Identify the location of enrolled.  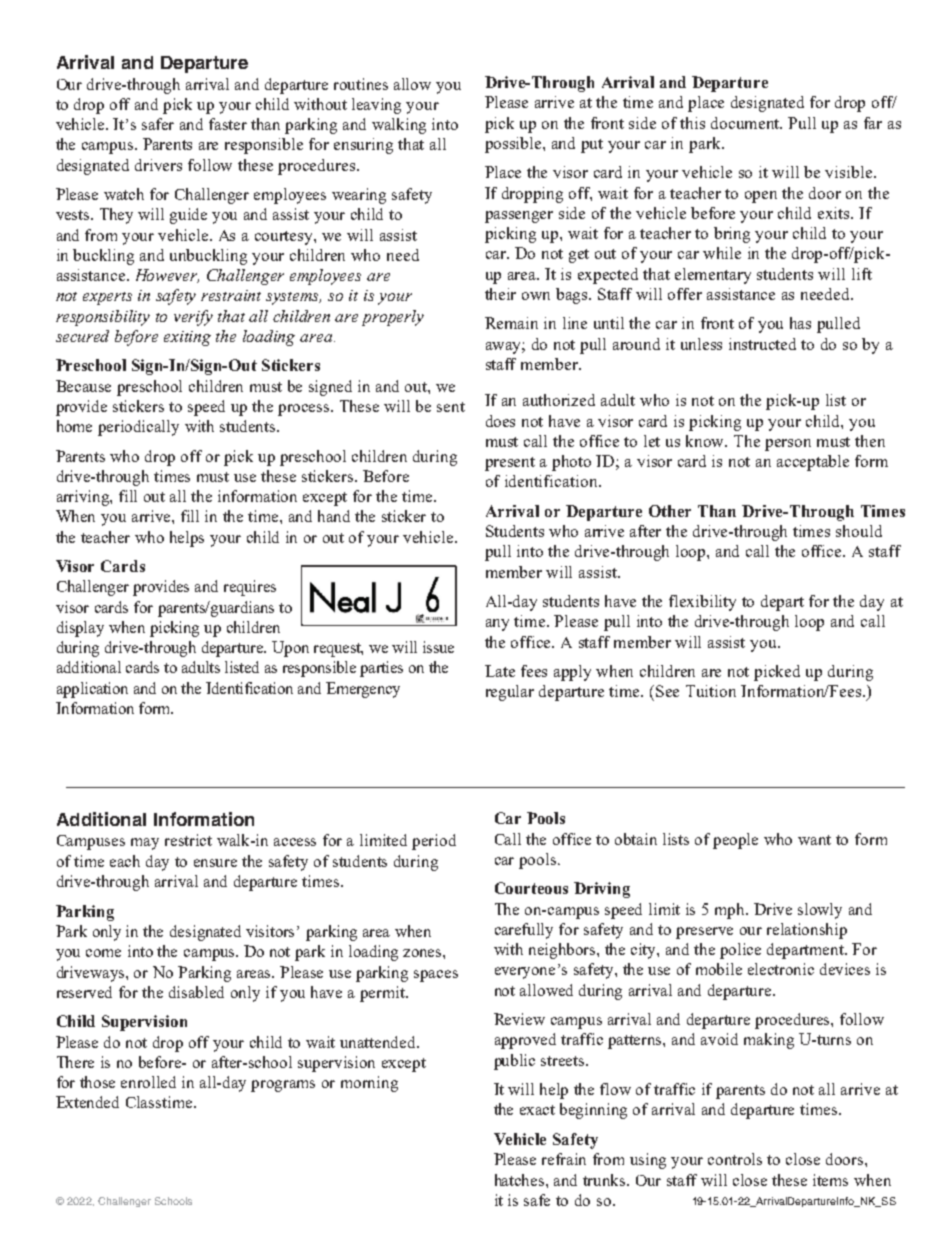
(148, 1082).
